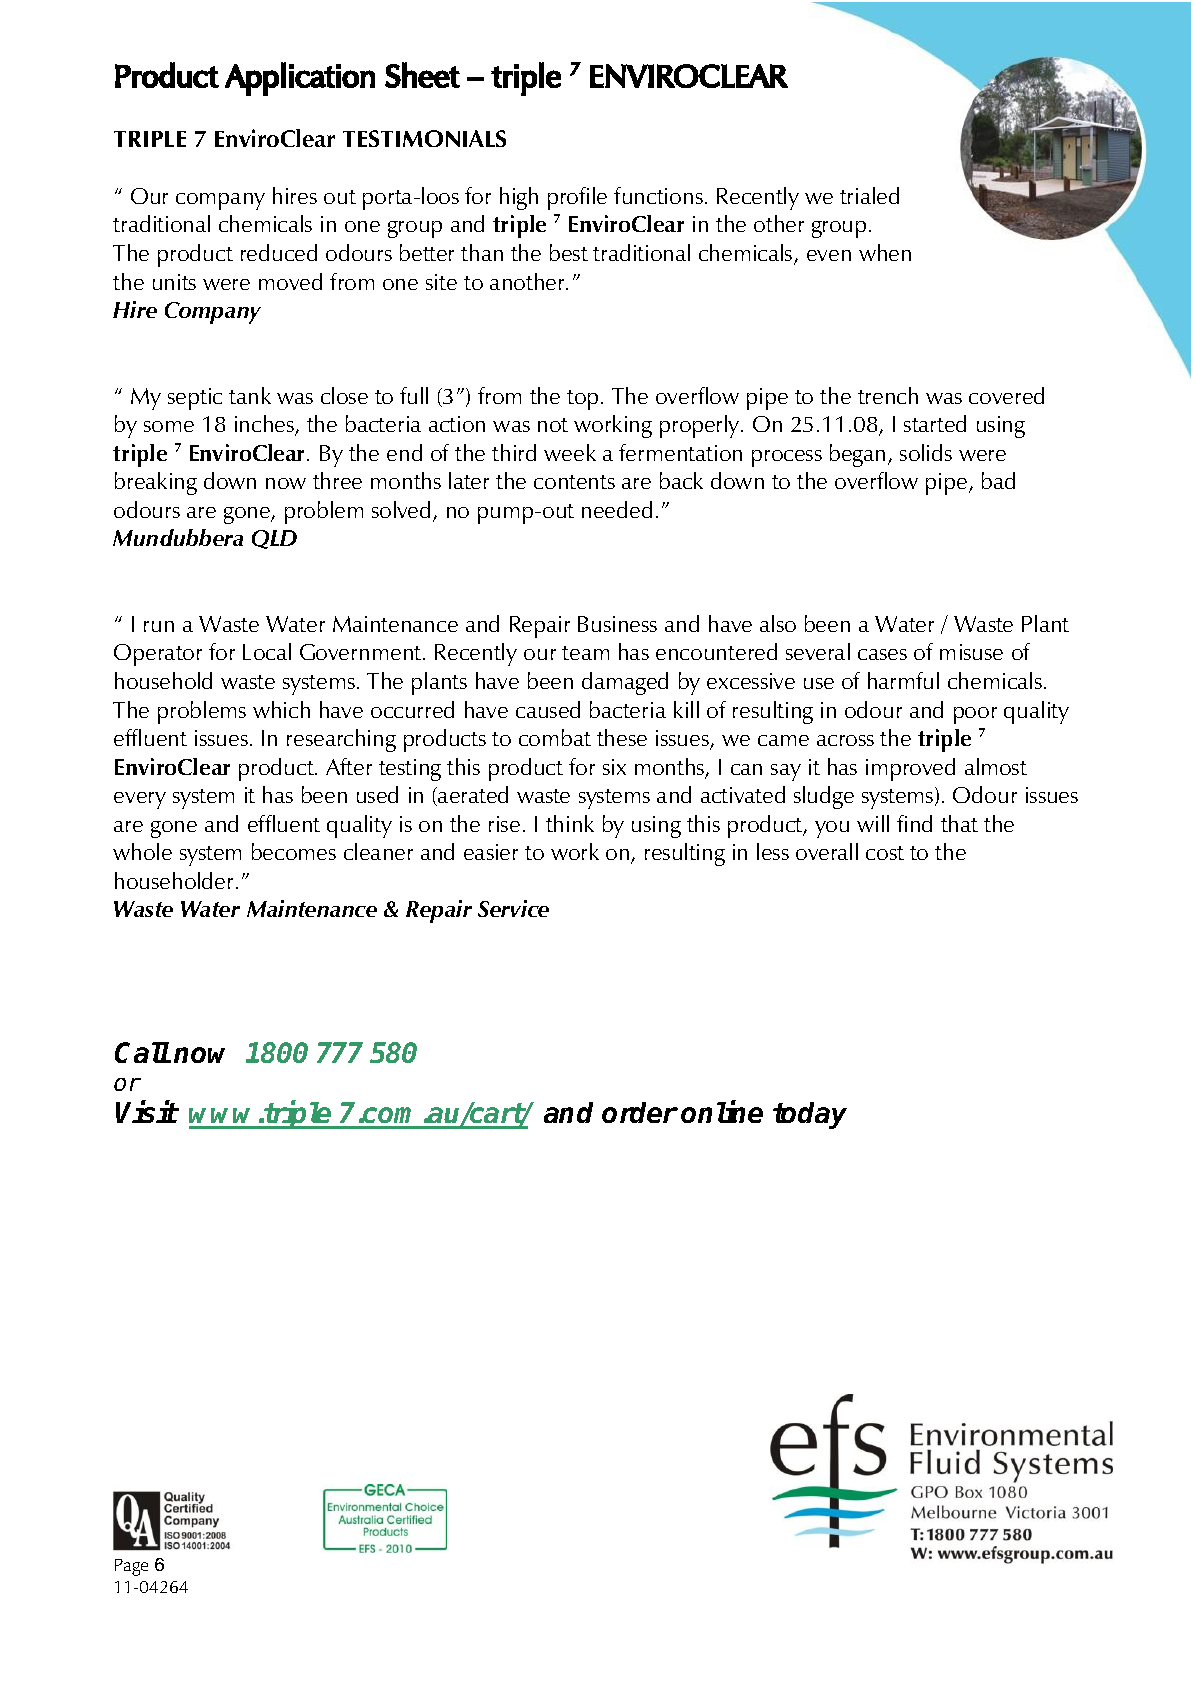 This screenshot has width=1195, height=1690. What do you see at coordinates (300, 79) in the screenshot?
I see `Application` at bounding box center [300, 79].
